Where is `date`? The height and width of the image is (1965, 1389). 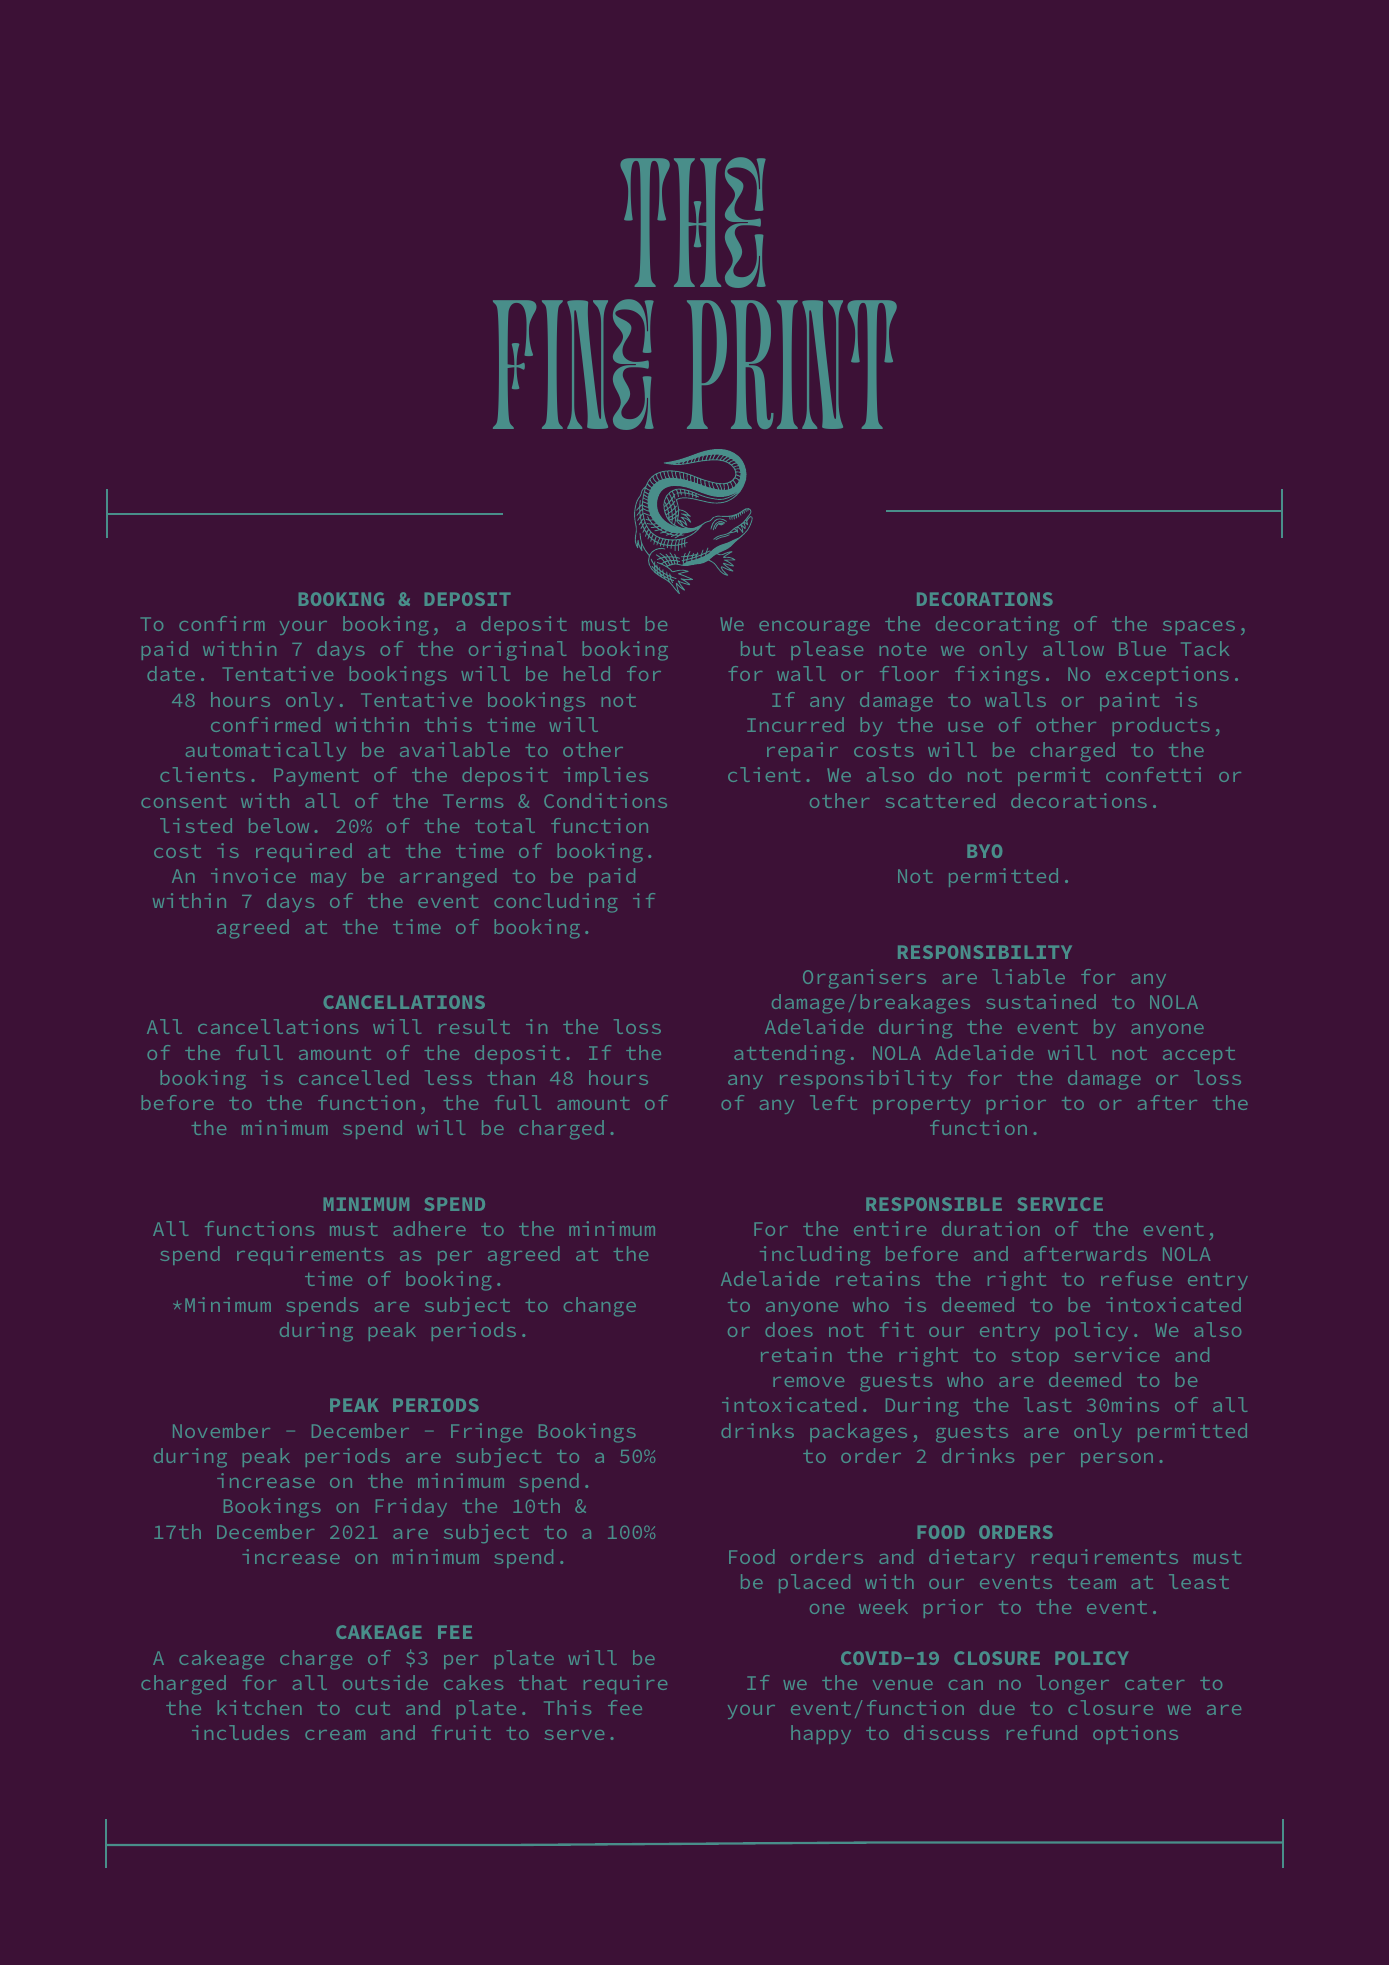 date is located at coordinates (171, 673).
